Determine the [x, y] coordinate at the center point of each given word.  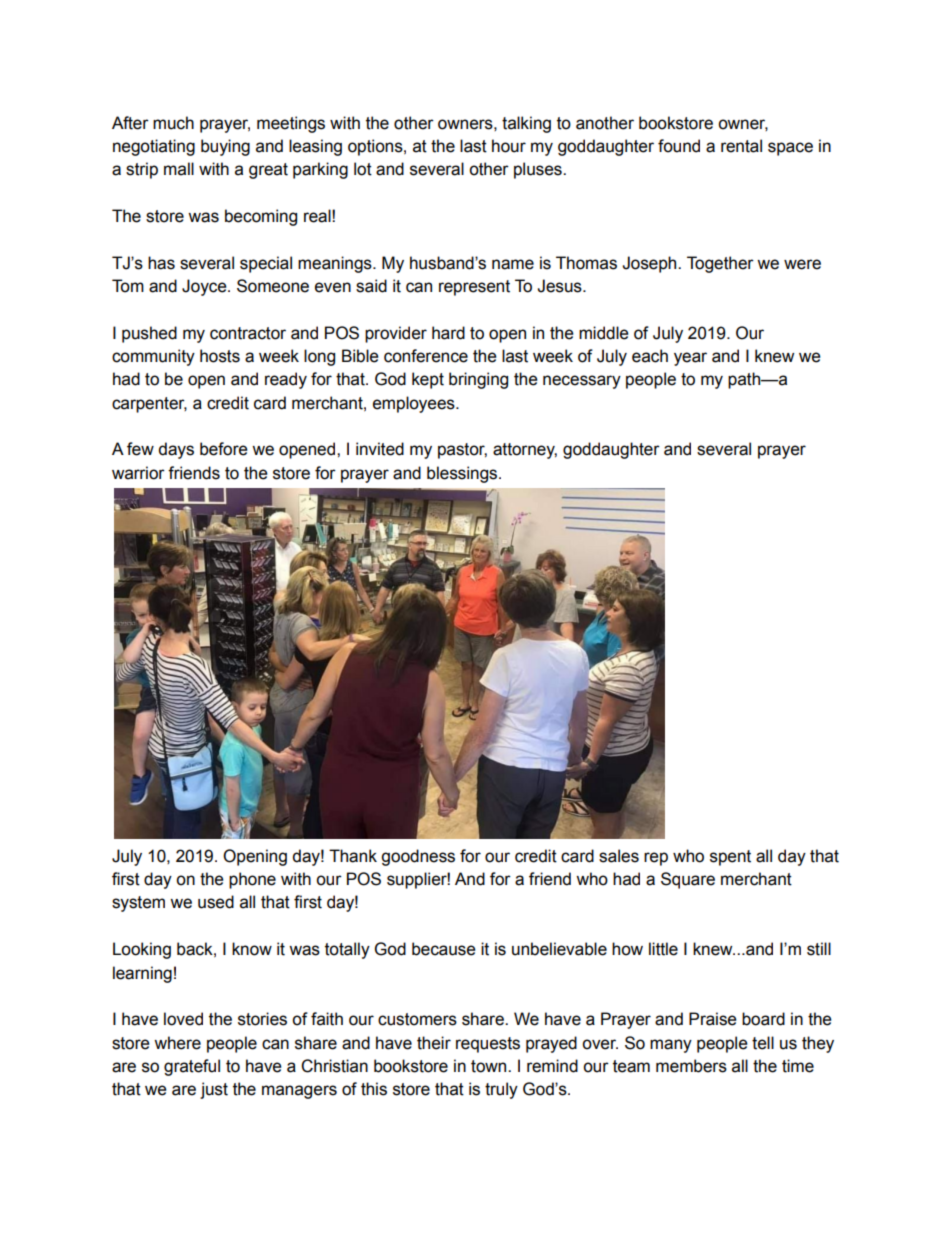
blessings [463, 474]
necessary [582, 382]
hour [509, 146]
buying [225, 147]
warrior [138, 473]
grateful [192, 1067]
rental [741, 146]
